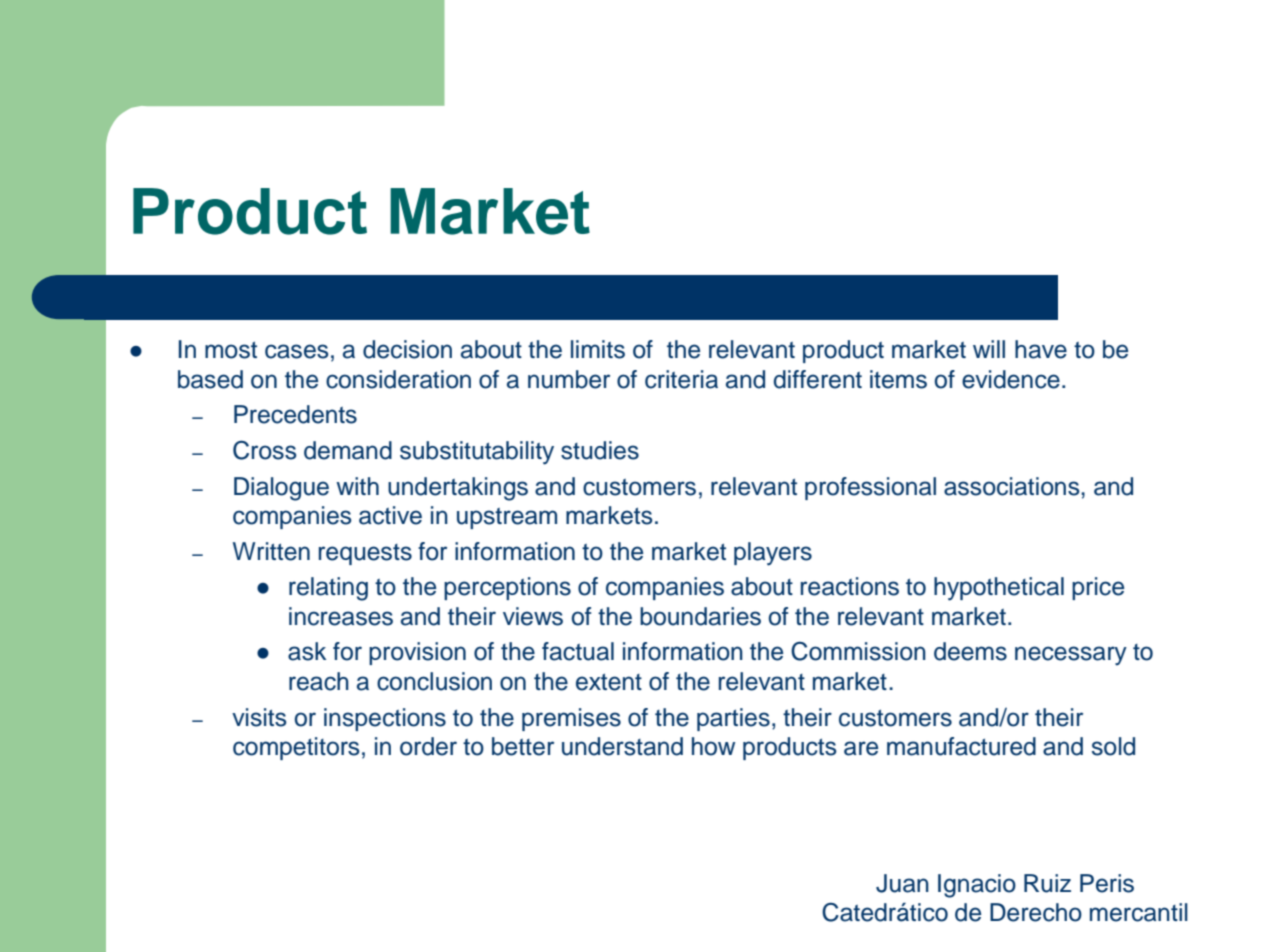 This page has height=952, width=1270. I want to click on competitors, so click(296, 748).
